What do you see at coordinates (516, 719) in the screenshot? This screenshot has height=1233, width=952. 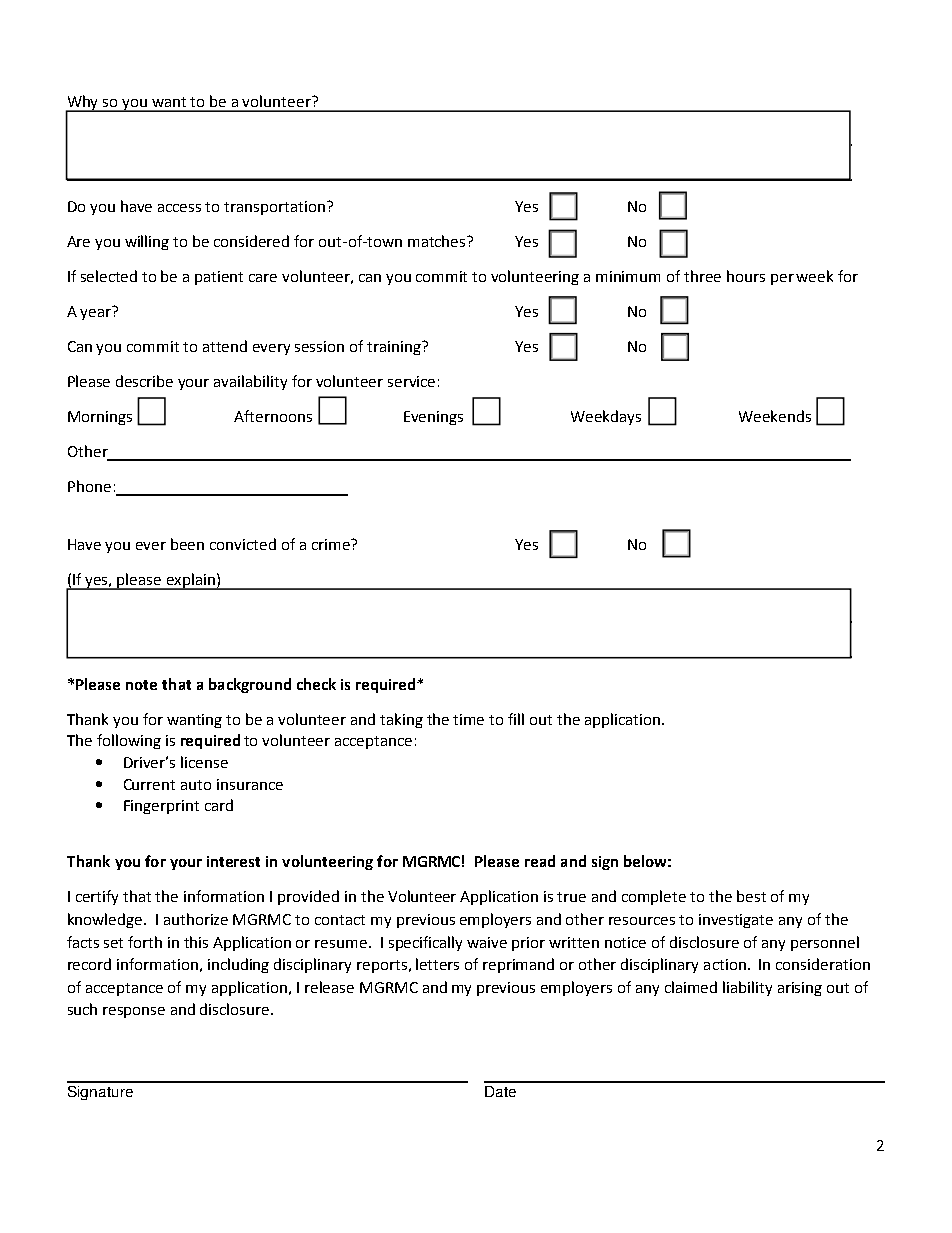 I see `fill` at bounding box center [516, 719].
